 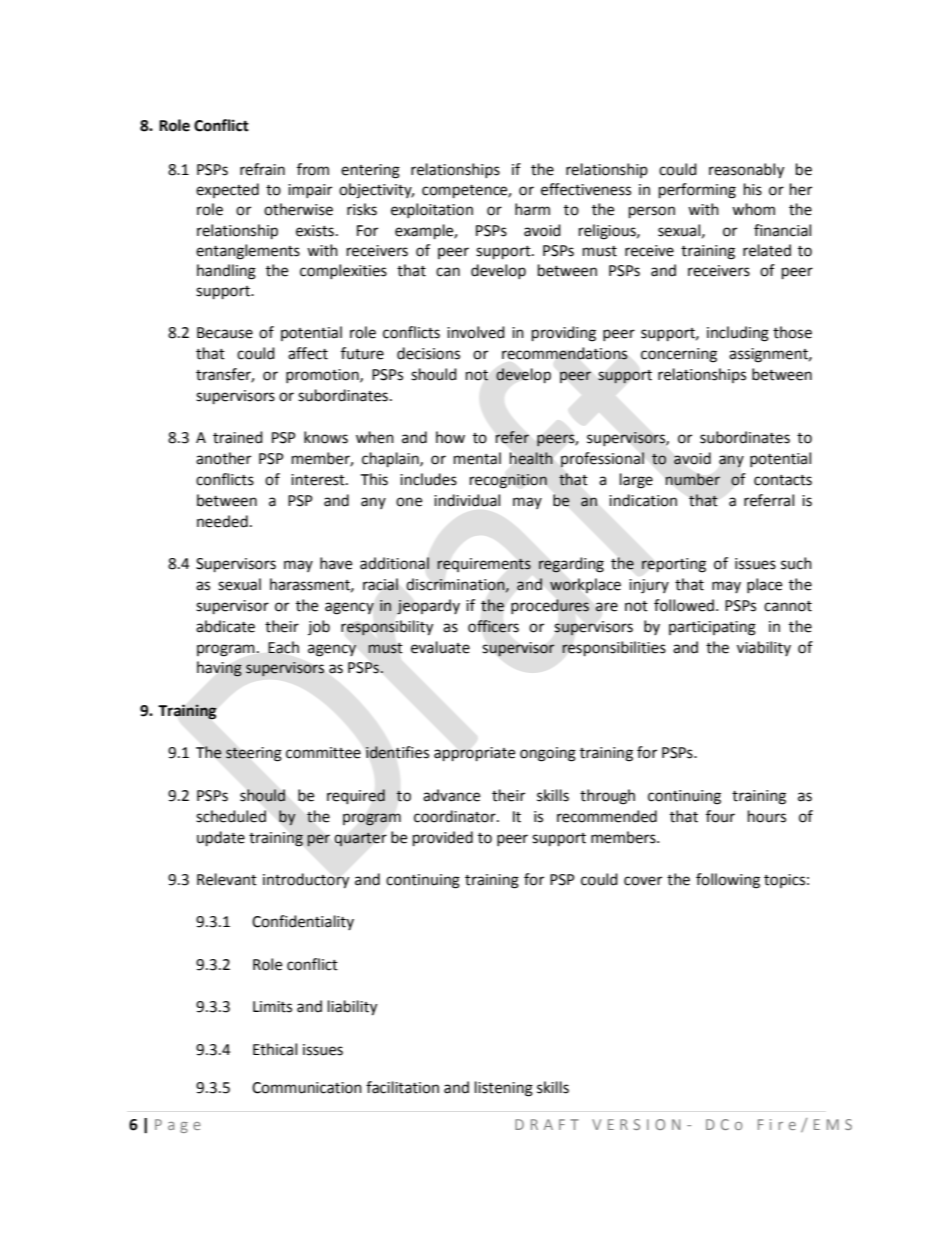 I want to click on otherwise, so click(x=298, y=209).
